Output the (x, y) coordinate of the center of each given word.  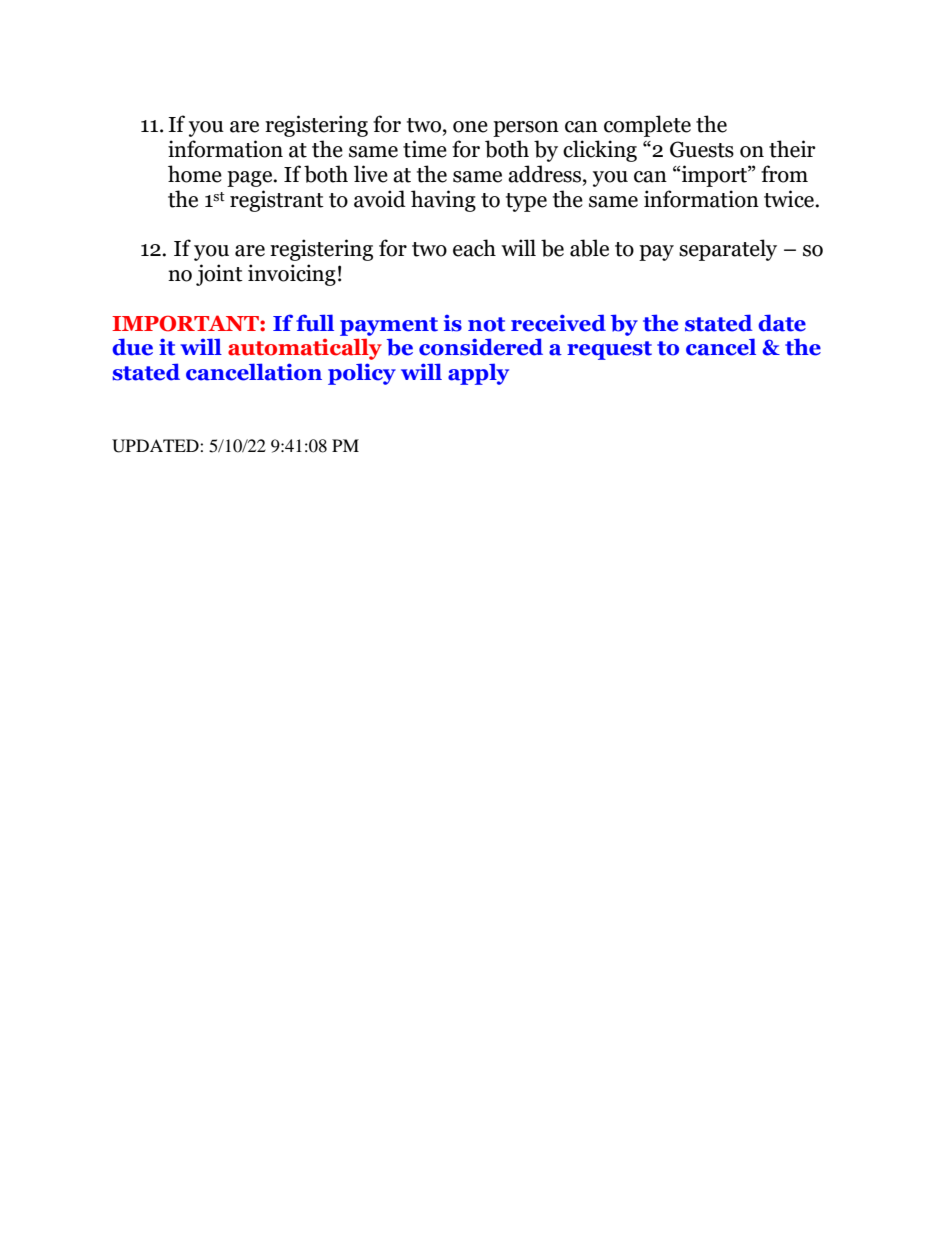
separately (728, 250)
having (443, 201)
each (474, 248)
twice (790, 199)
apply (478, 374)
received (558, 323)
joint (219, 275)
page (251, 179)
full (315, 323)
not (486, 324)
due (132, 347)
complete (647, 126)
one (470, 127)
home (195, 174)
